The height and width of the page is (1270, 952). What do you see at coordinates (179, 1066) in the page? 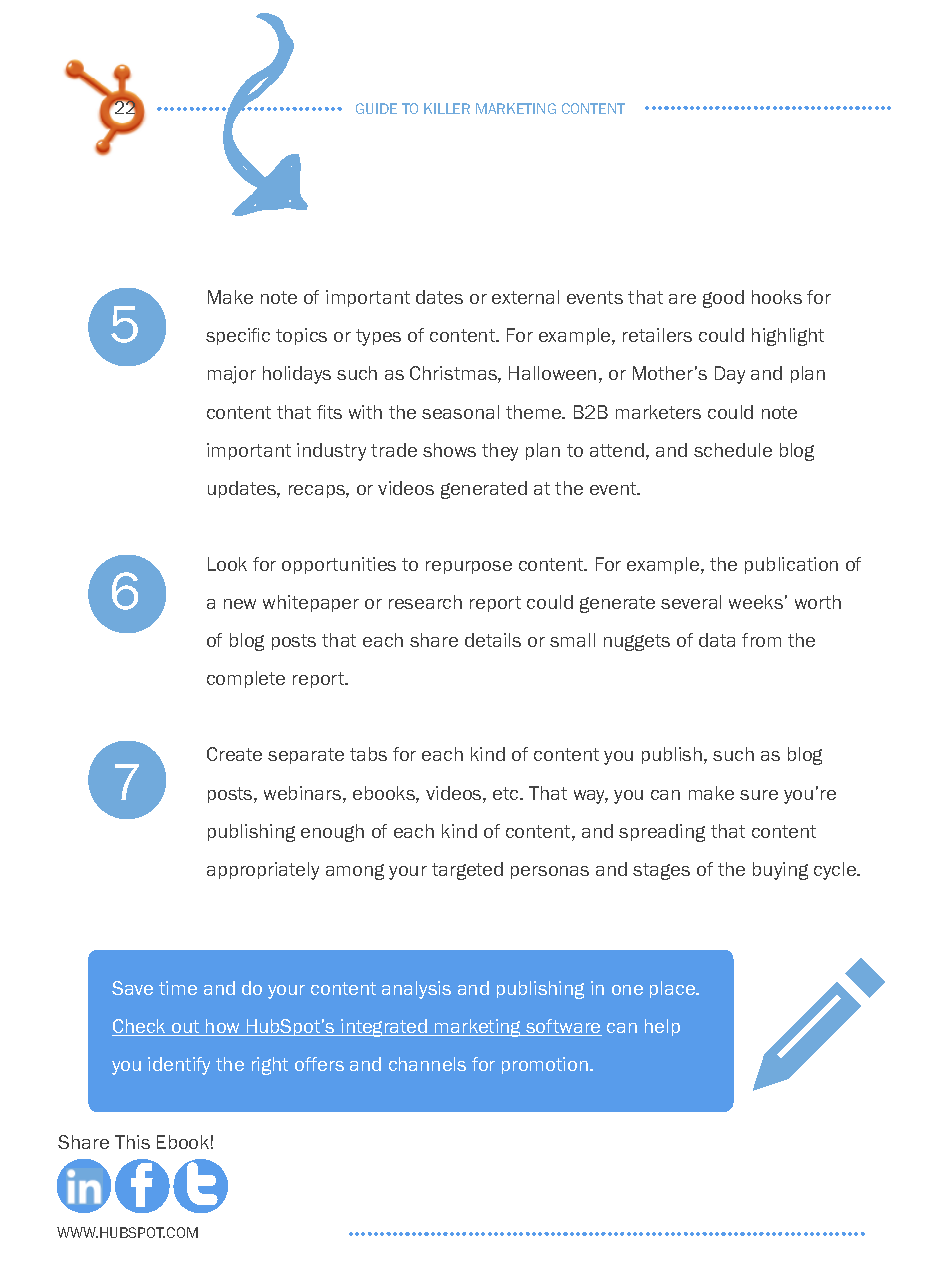
I see `identify` at bounding box center [179, 1066].
